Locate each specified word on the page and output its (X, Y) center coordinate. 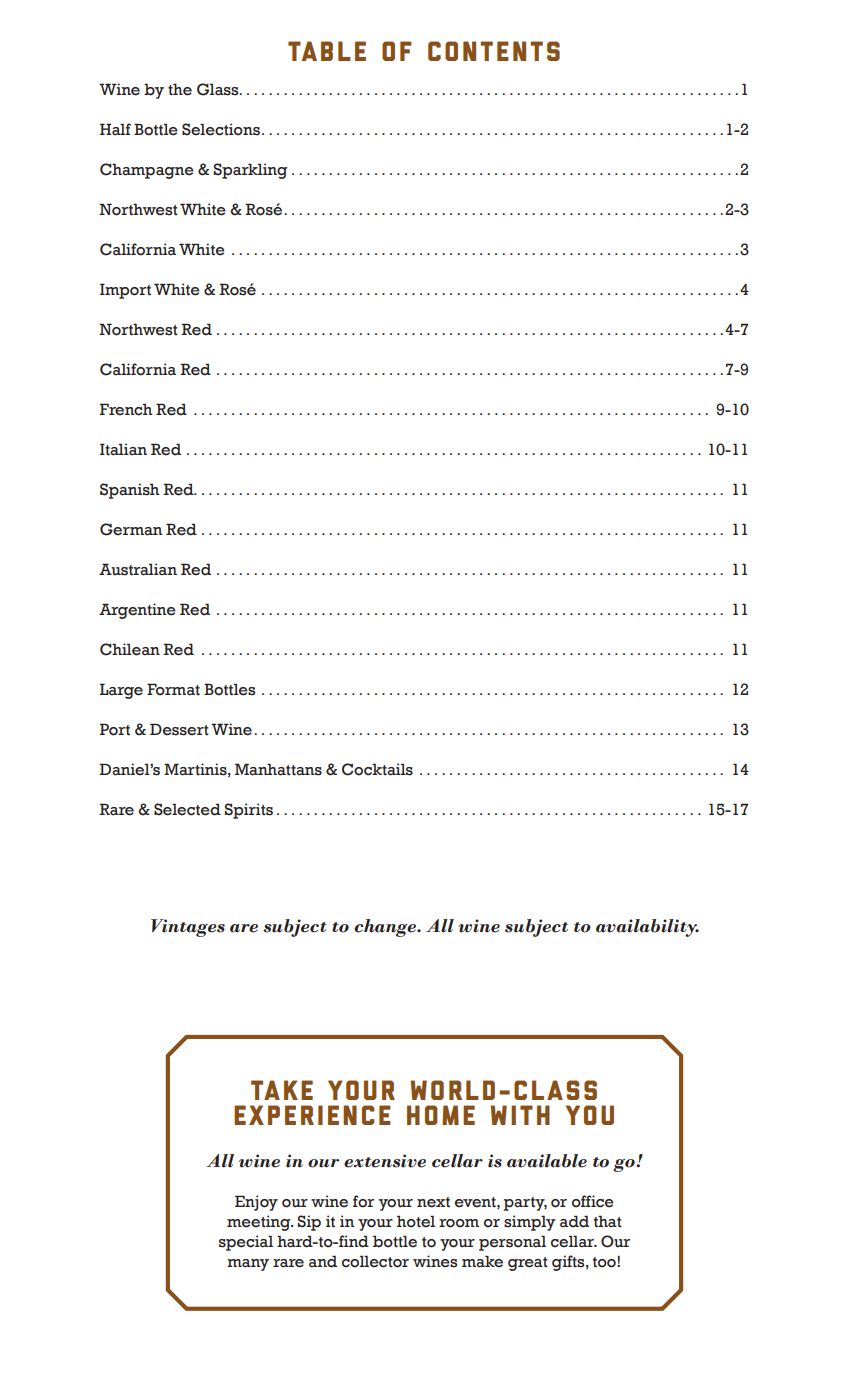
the (180, 89)
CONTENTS (494, 51)
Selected (187, 809)
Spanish (129, 491)
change (386, 928)
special (246, 1243)
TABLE (327, 51)
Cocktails (377, 769)
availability (647, 928)
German (131, 529)
